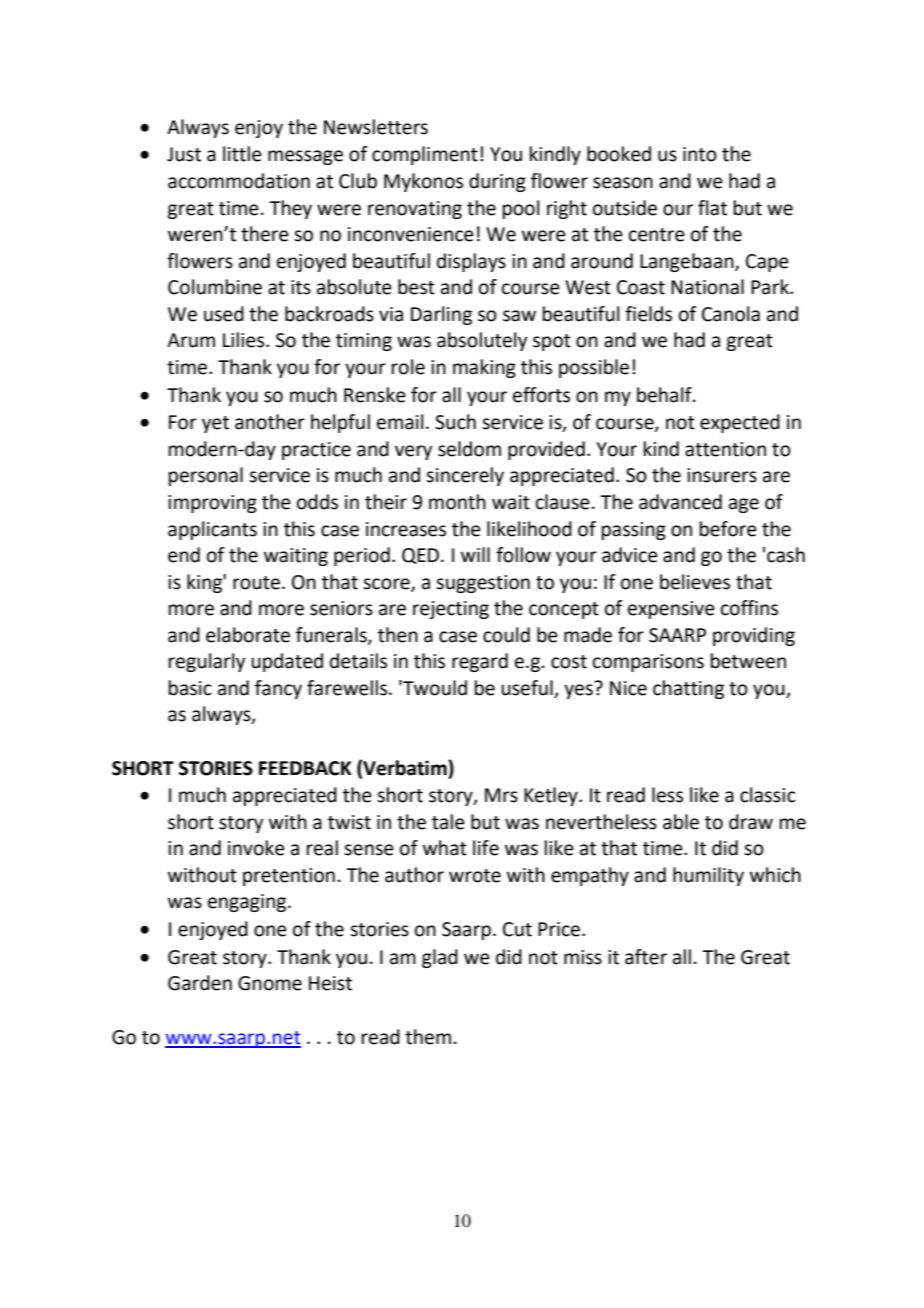  What do you see at coordinates (457, 502) in the document?
I see `month` at bounding box center [457, 502].
